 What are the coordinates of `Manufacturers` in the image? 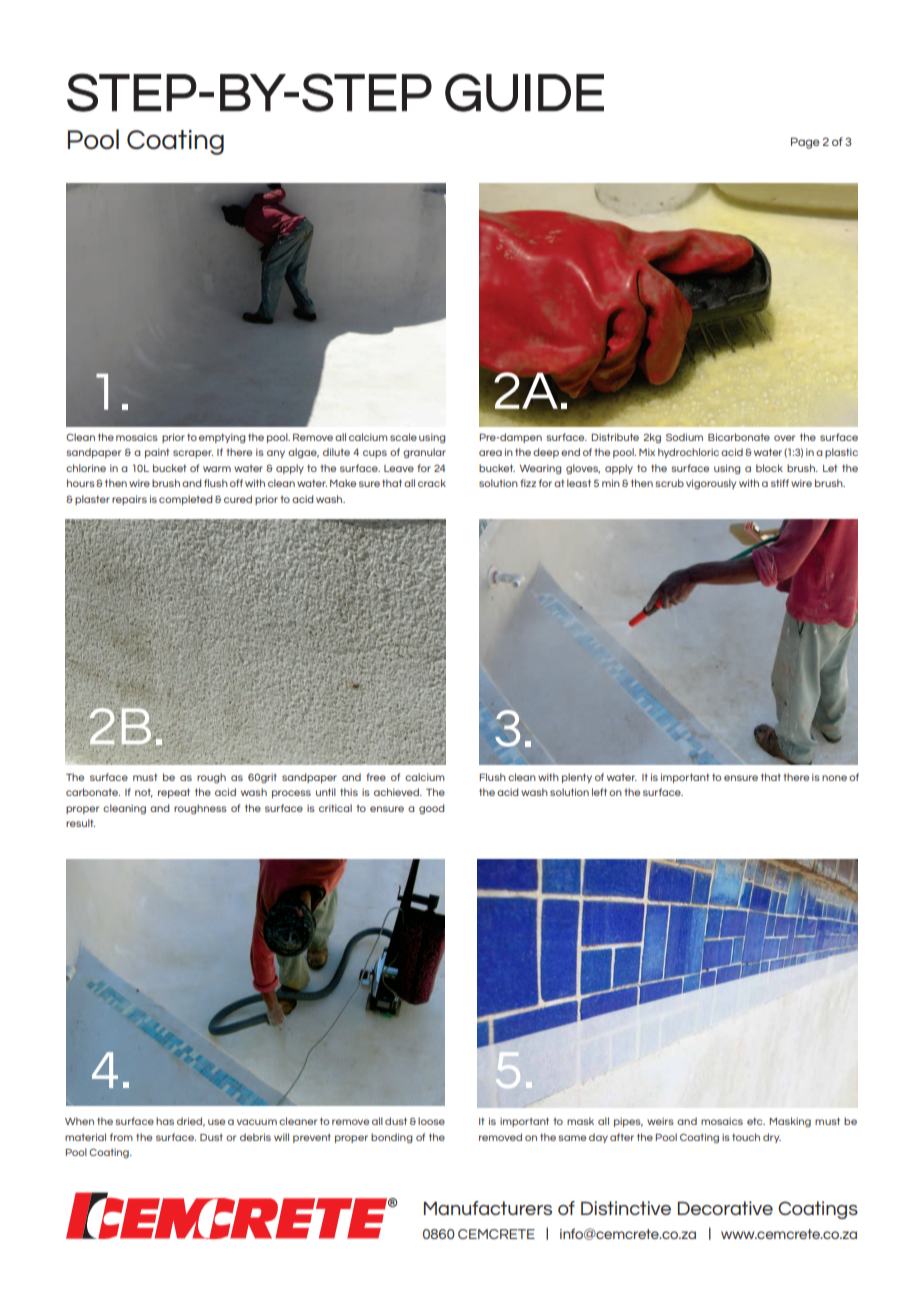 It's located at (488, 1208).
